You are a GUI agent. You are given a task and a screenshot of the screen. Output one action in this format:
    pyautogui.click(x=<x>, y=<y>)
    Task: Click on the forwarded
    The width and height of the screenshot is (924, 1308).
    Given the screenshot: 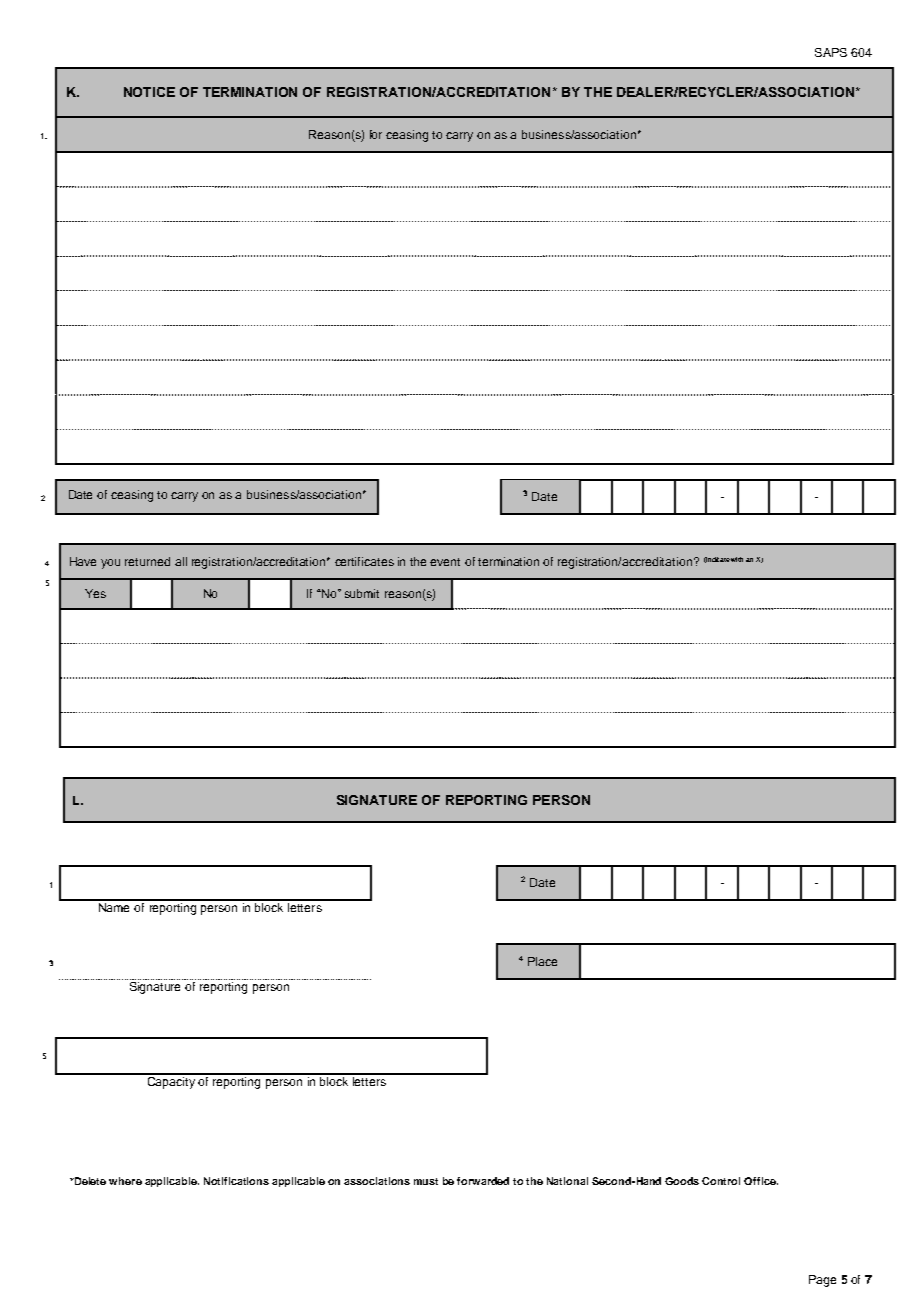 What is the action you would take?
    pyautogui.click(x=483, y=1181)
